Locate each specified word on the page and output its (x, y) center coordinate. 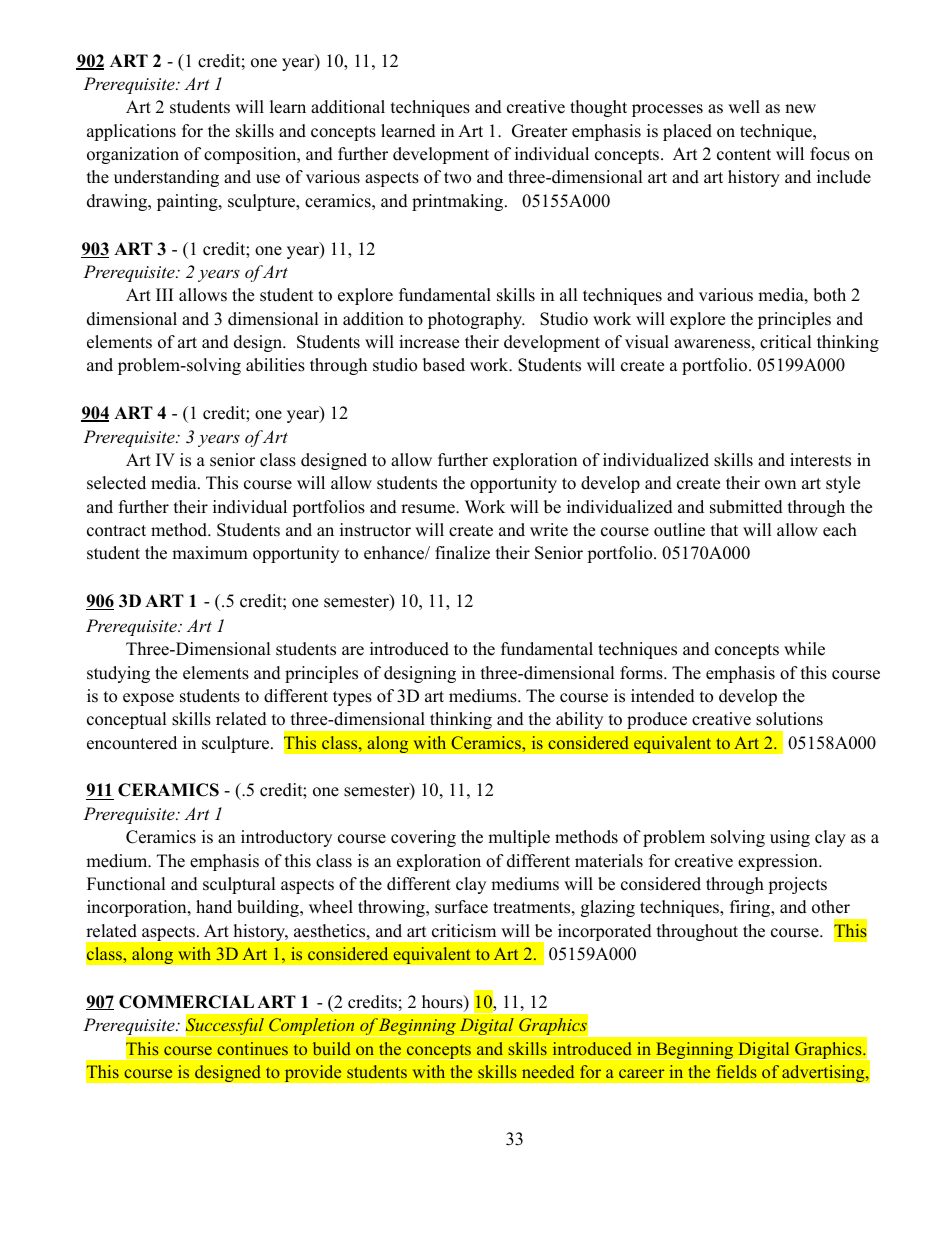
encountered (132, 743)
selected (116, 483)
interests (820, 460)
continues (252, 1048)
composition (251, 155)
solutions (789, 719)
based (444, 365)
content (744, 155)
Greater (540, 131)
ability (579, 720)
